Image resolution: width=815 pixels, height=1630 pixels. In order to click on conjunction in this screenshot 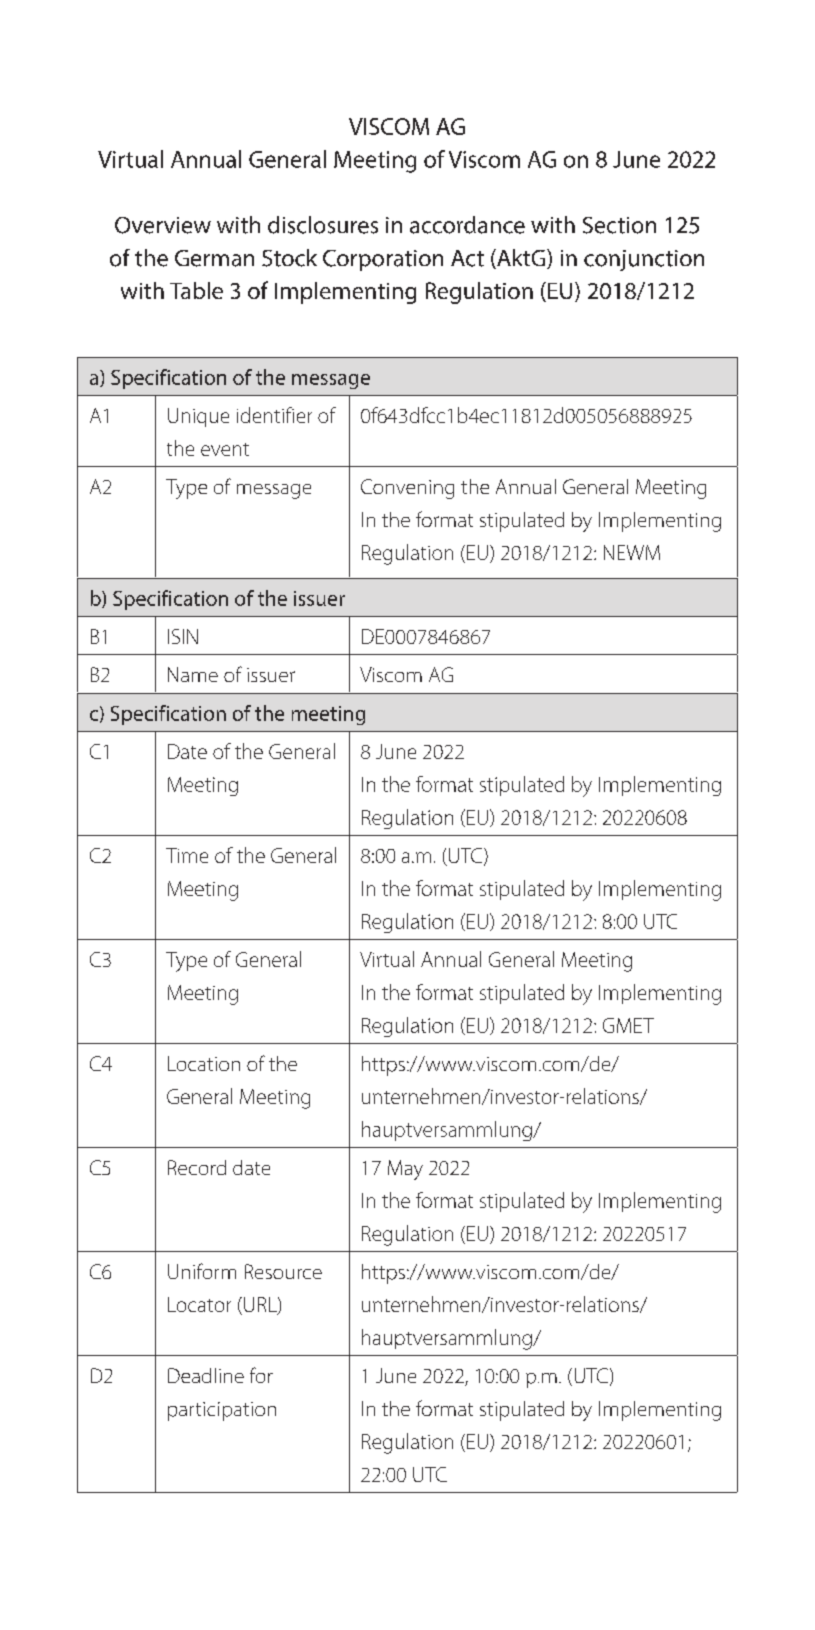, I will do `click(644, 260)`.
